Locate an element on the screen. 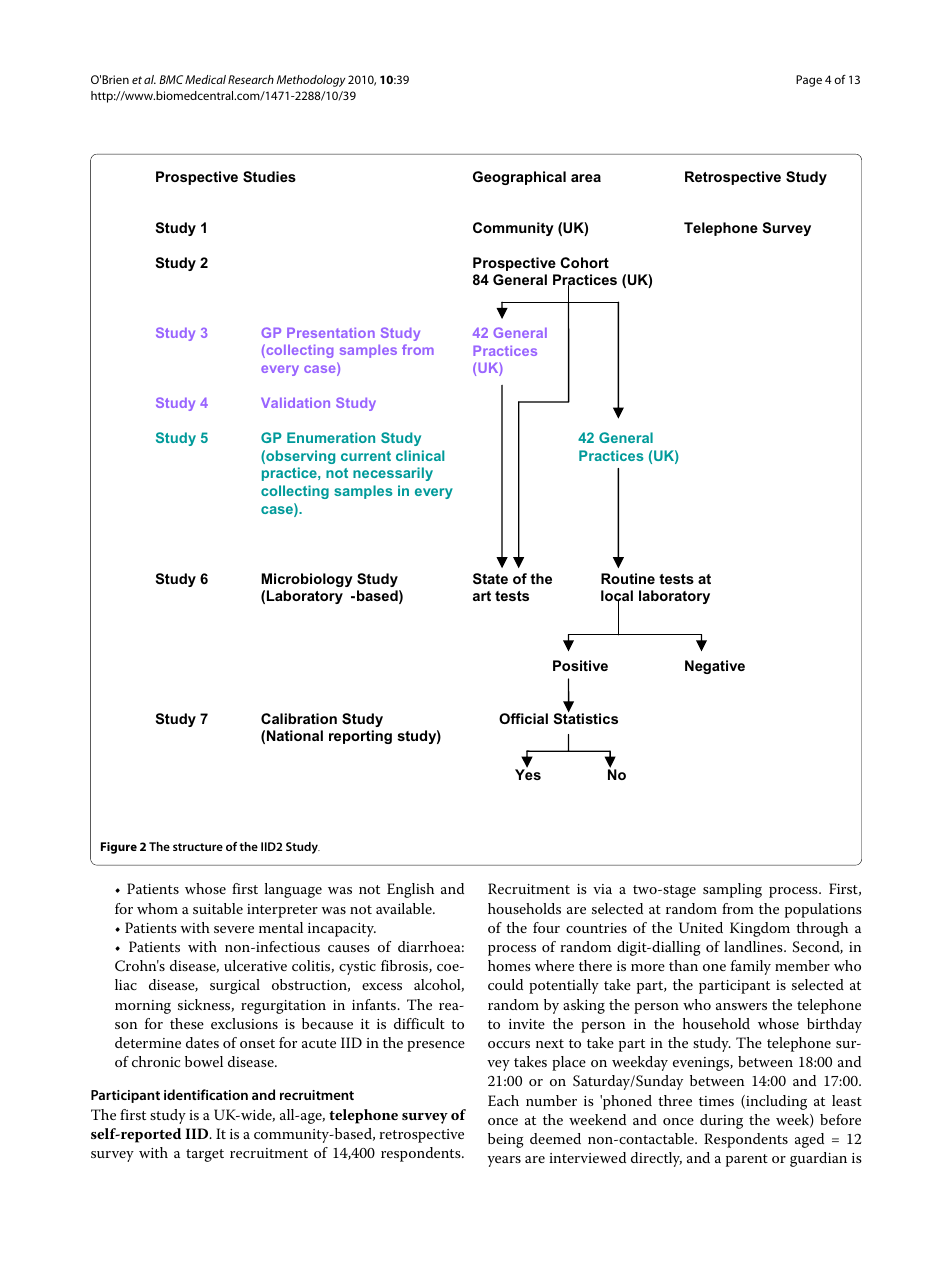 This screenshot has width=952, height=1271. Page is located at coordinates (809, 81).
